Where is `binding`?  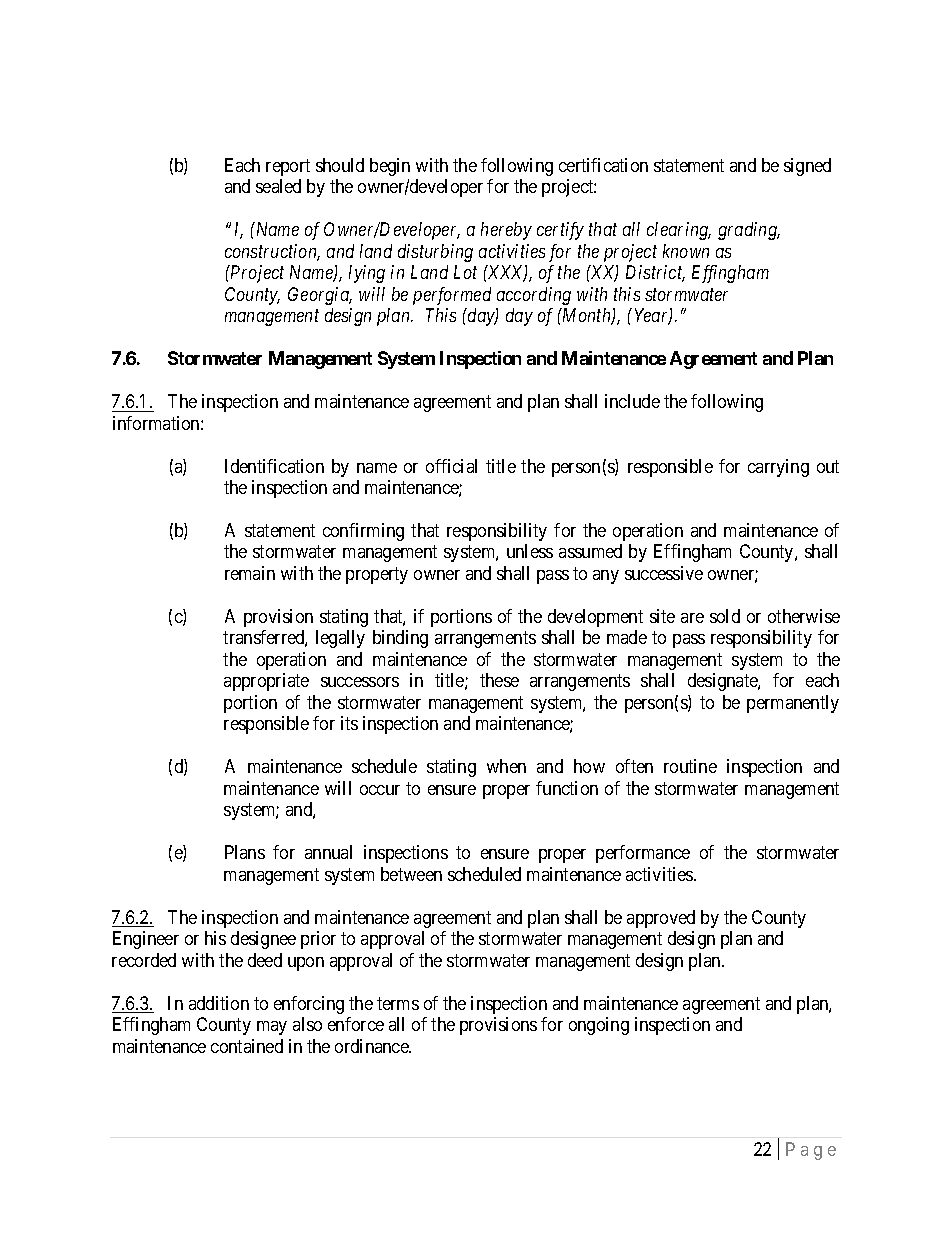
binding is located at coordinates (400, 639).
